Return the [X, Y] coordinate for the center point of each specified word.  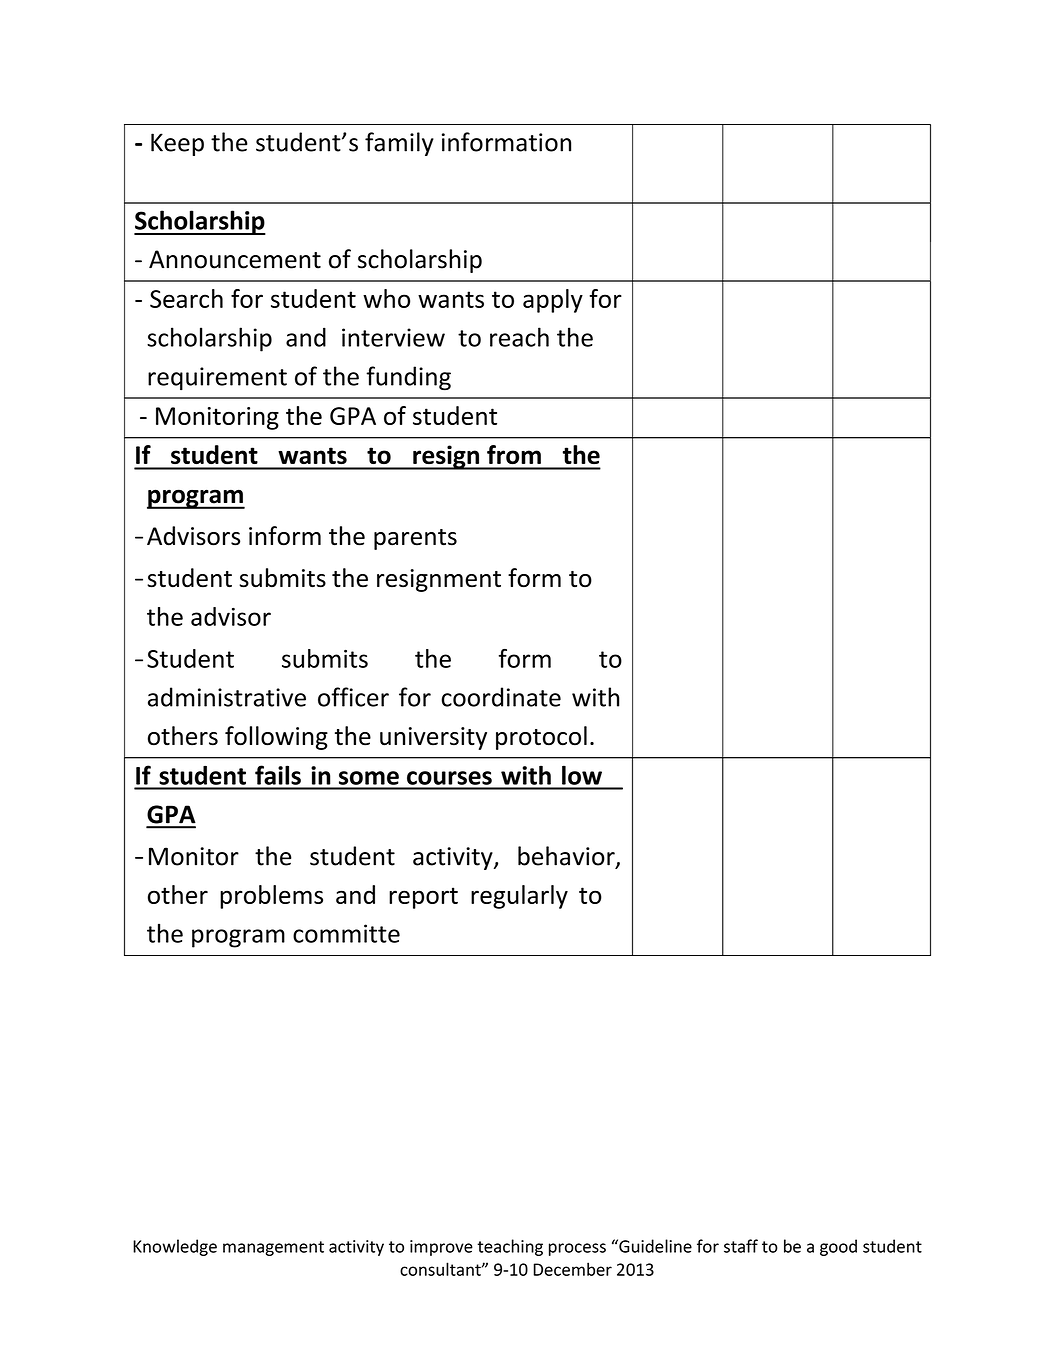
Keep [177, 144]
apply [553, 301]
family [399, 144]
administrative [227, 697]
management [273, 1248]
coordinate [501, 697]
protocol [541, 738]
